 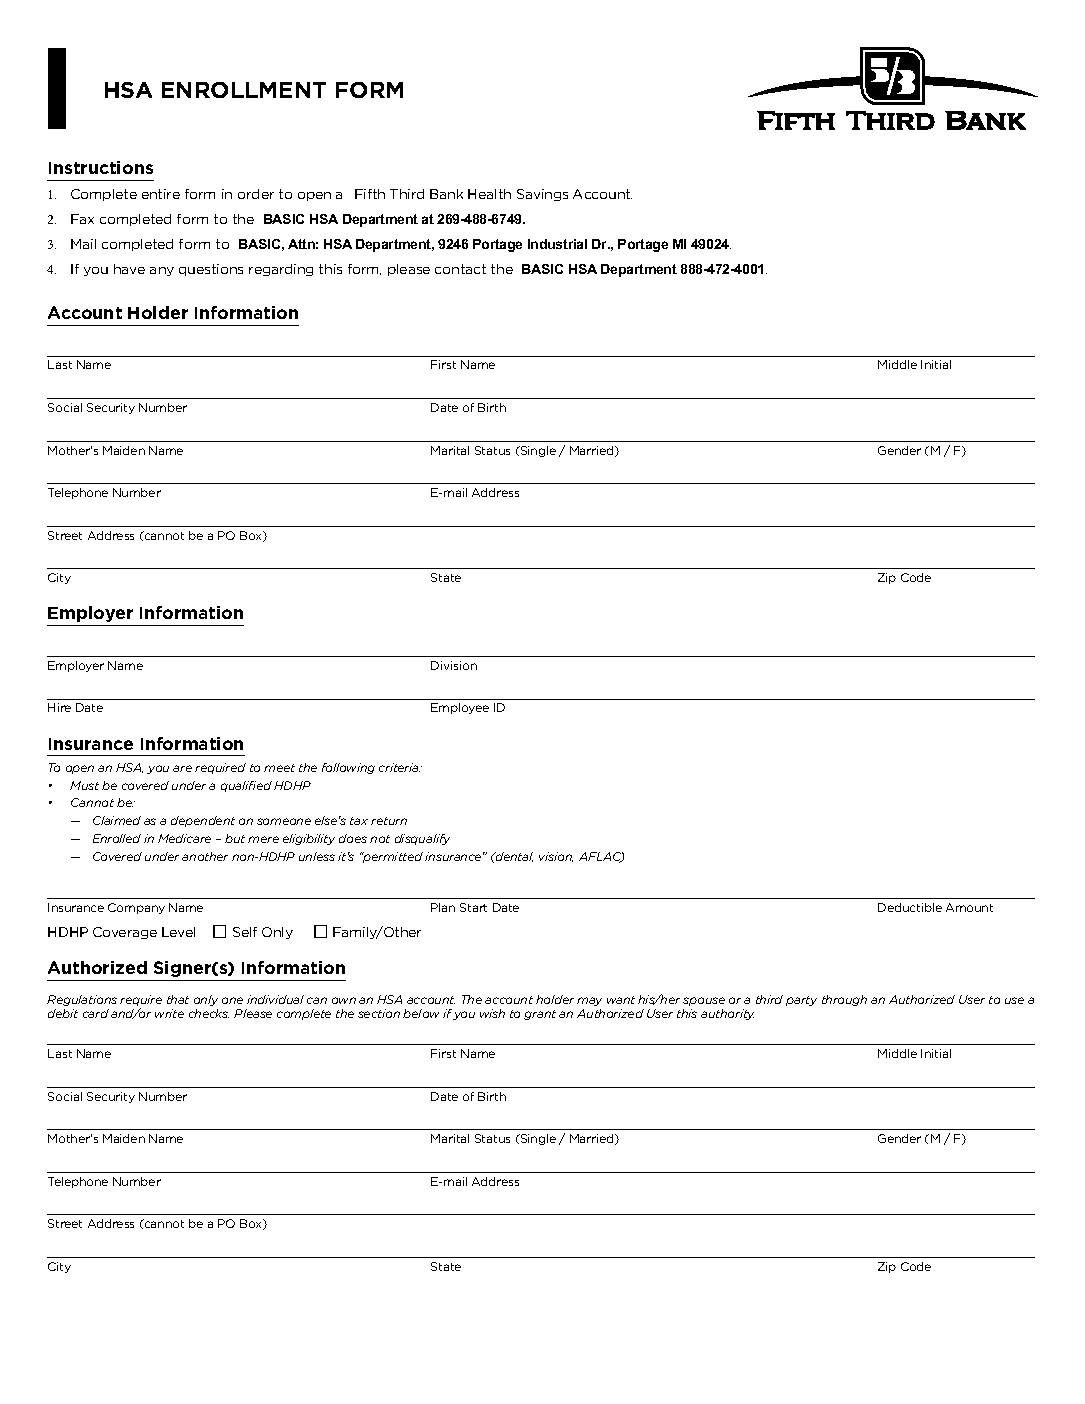 I want to click on questions, so click(x=211, y=270).
